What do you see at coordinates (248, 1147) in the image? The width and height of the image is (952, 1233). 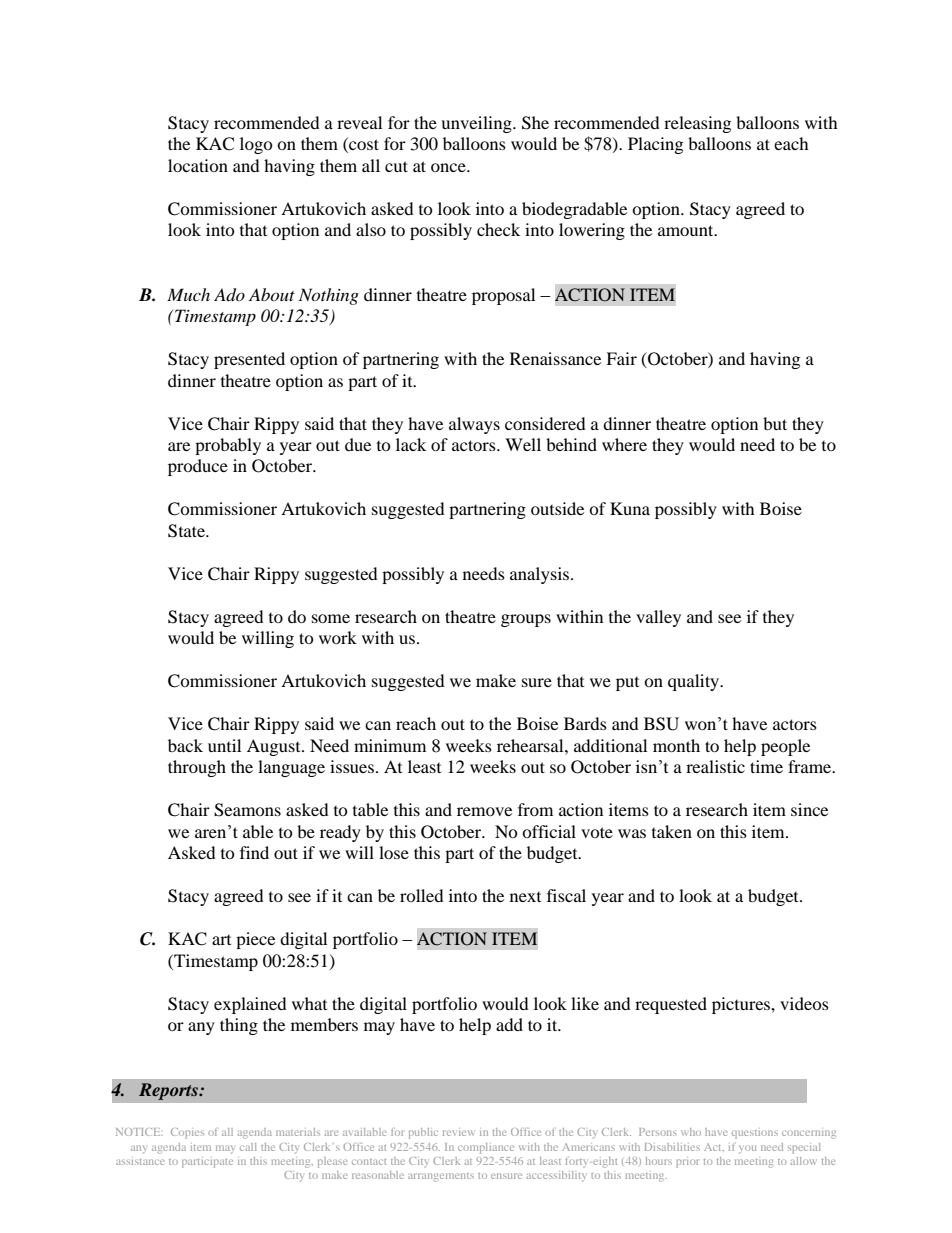 I see `call` at bounding box center [248, 1147].
